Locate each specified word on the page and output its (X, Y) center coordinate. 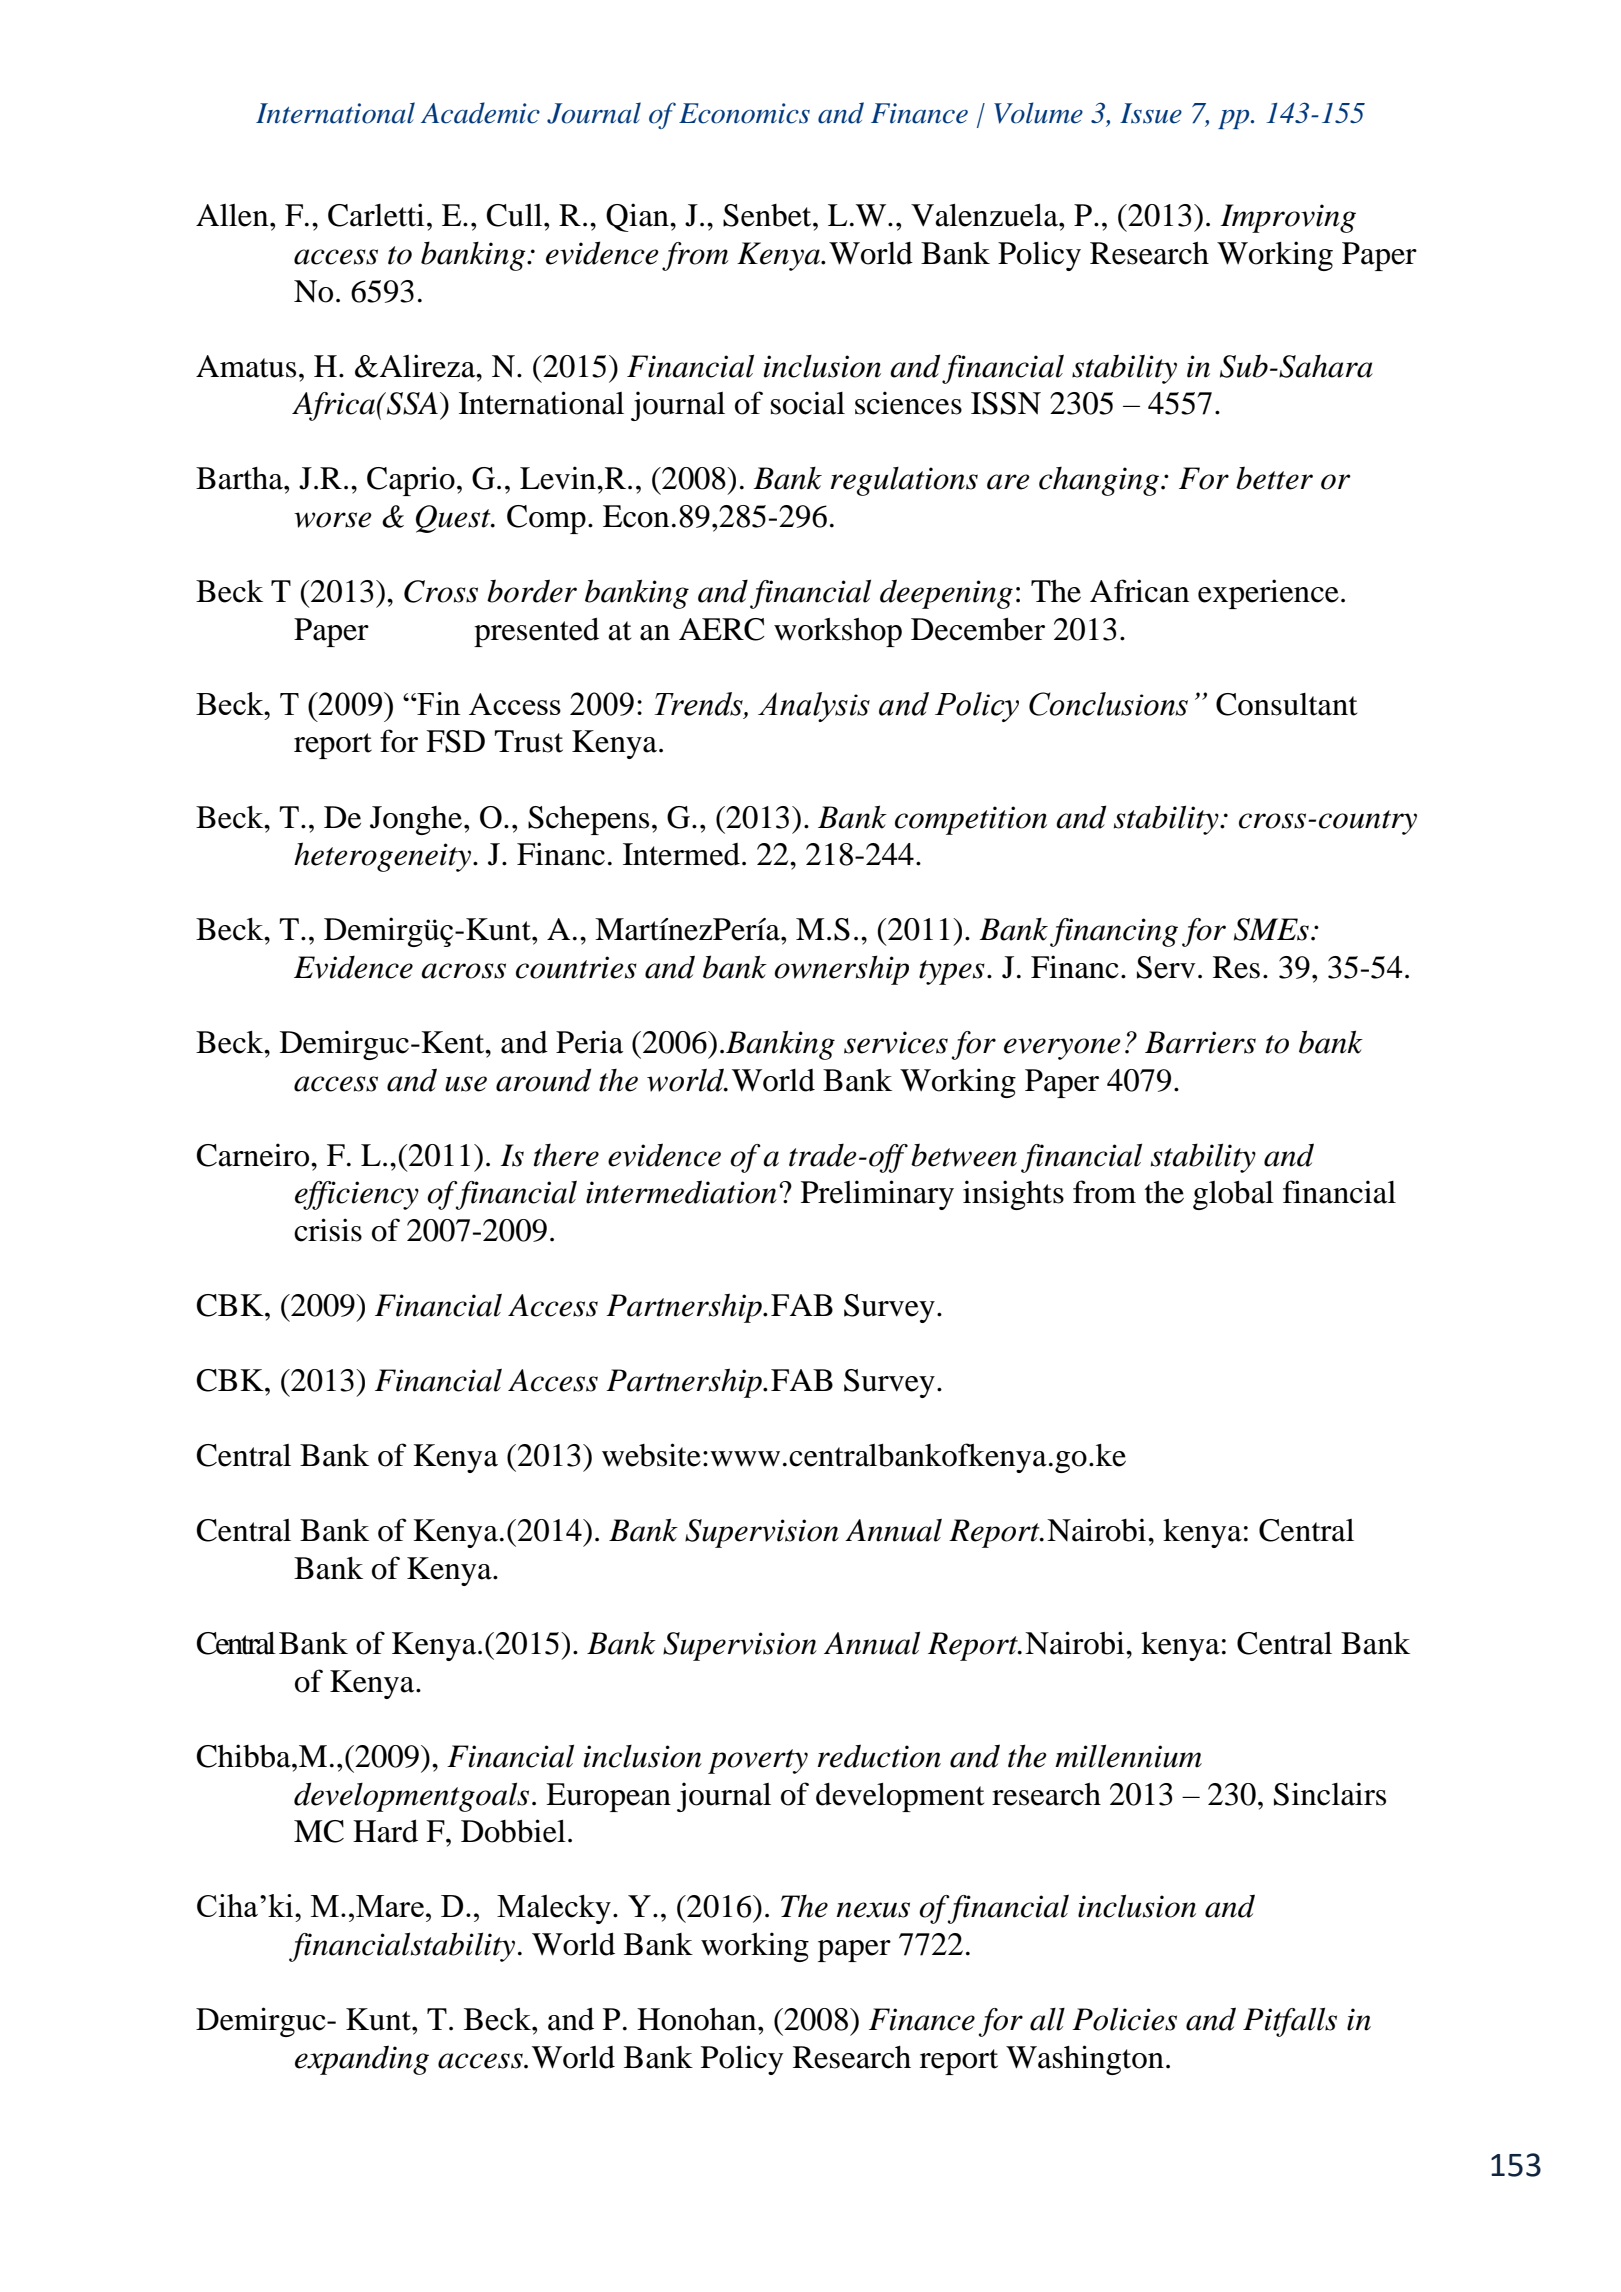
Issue (1151, 113)
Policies (1124, 2019)
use (466, 1084)
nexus (873, 1910)
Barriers (1200, 1042)
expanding (362, 2060)
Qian (638, 217)
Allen (233, 215)
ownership (841, 970)
